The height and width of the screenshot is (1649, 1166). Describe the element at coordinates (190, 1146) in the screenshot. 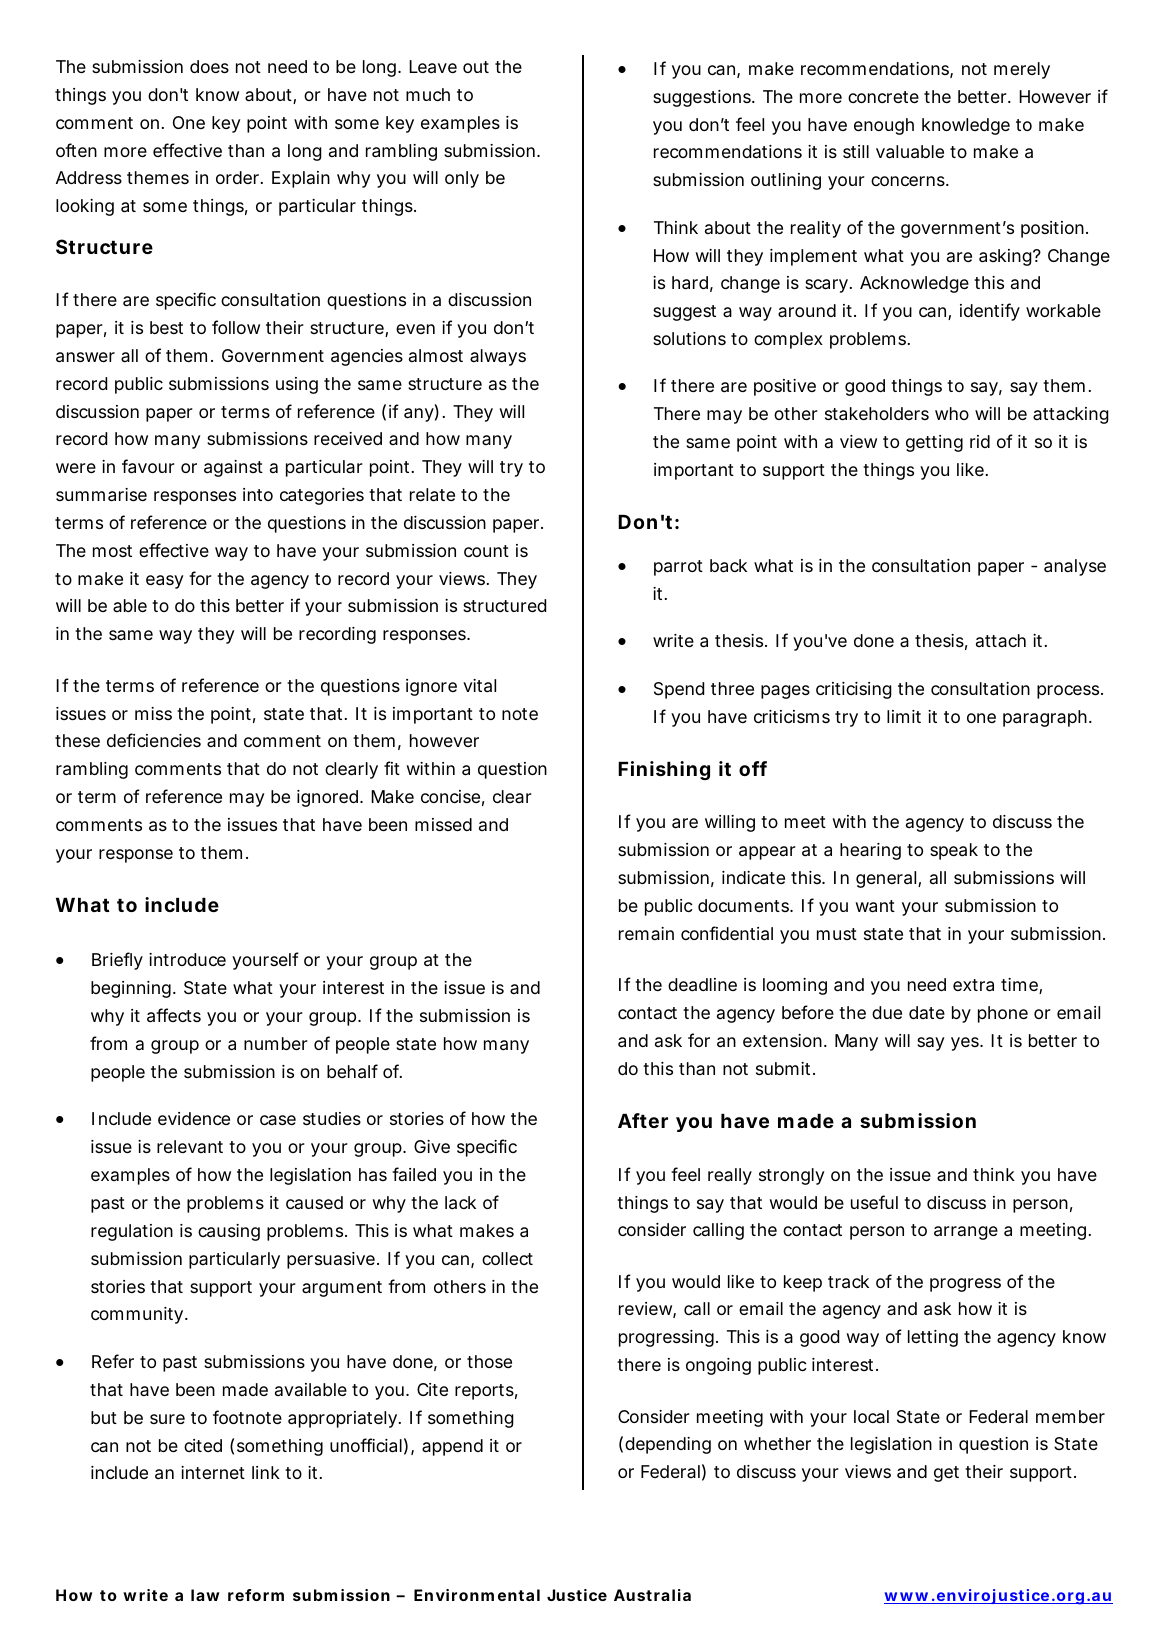

I see `relevant` at that location.
